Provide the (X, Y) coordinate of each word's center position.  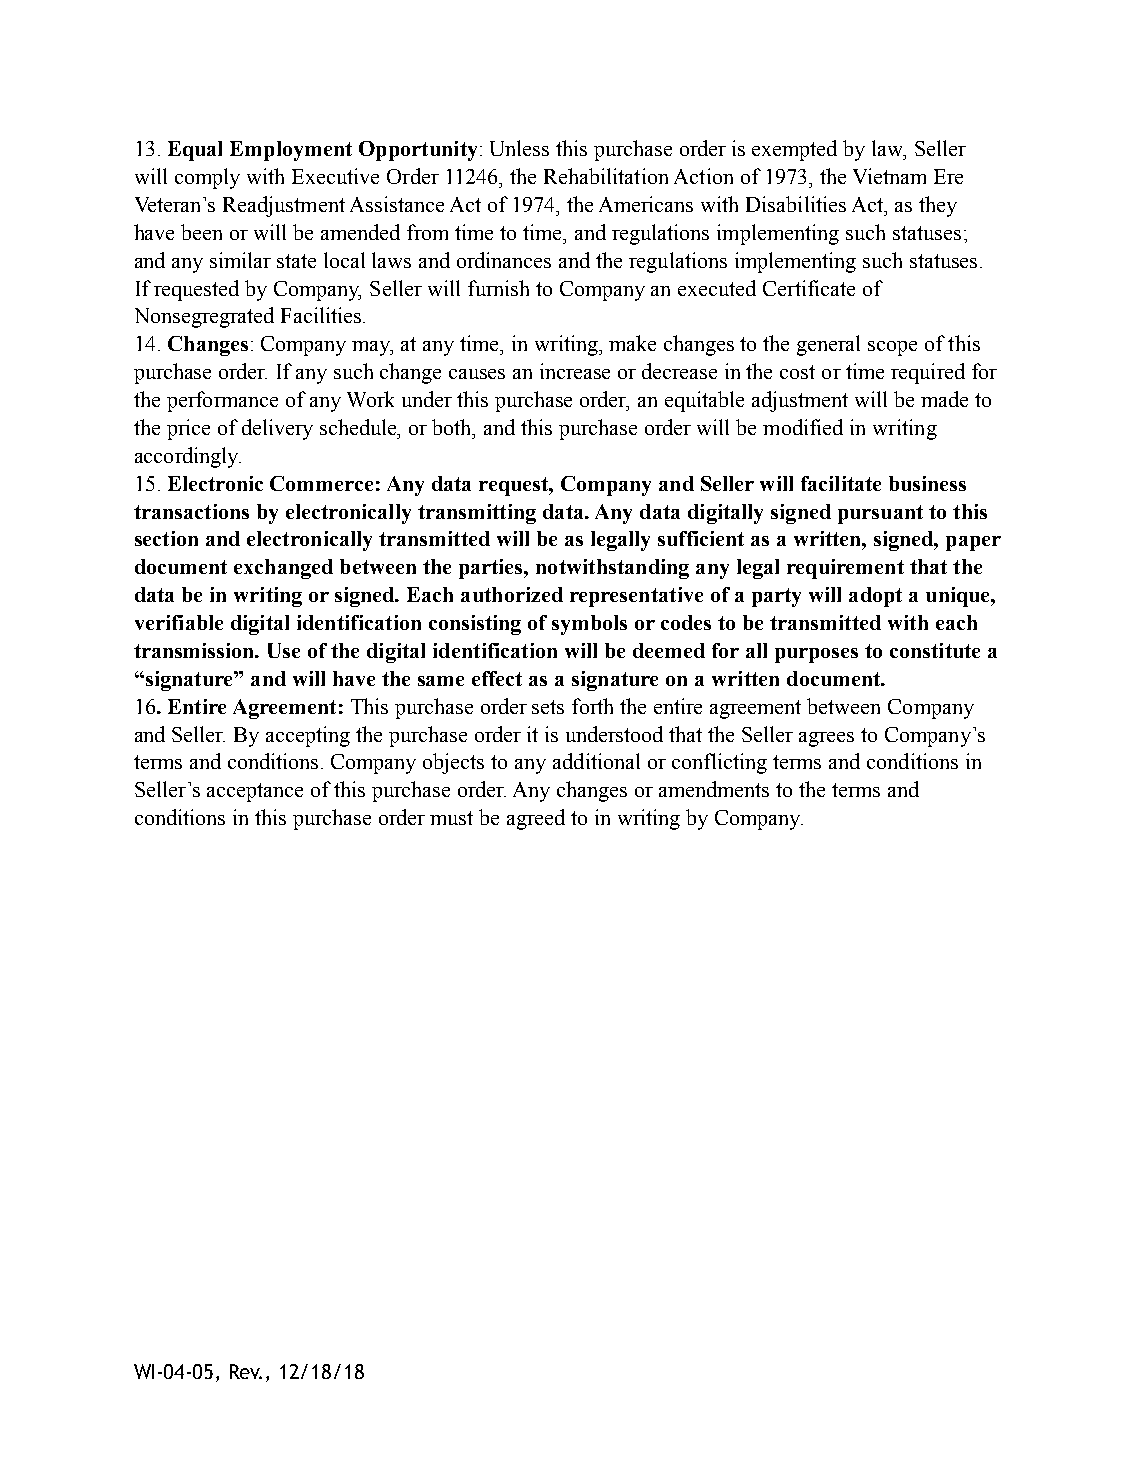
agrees (826, 739)
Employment (291, 151)
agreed (536, 819)
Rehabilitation (606, 176)
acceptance (255, 792)
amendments (714, 789)
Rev (246, 1371)
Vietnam (889, 176)
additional (596, 761)
